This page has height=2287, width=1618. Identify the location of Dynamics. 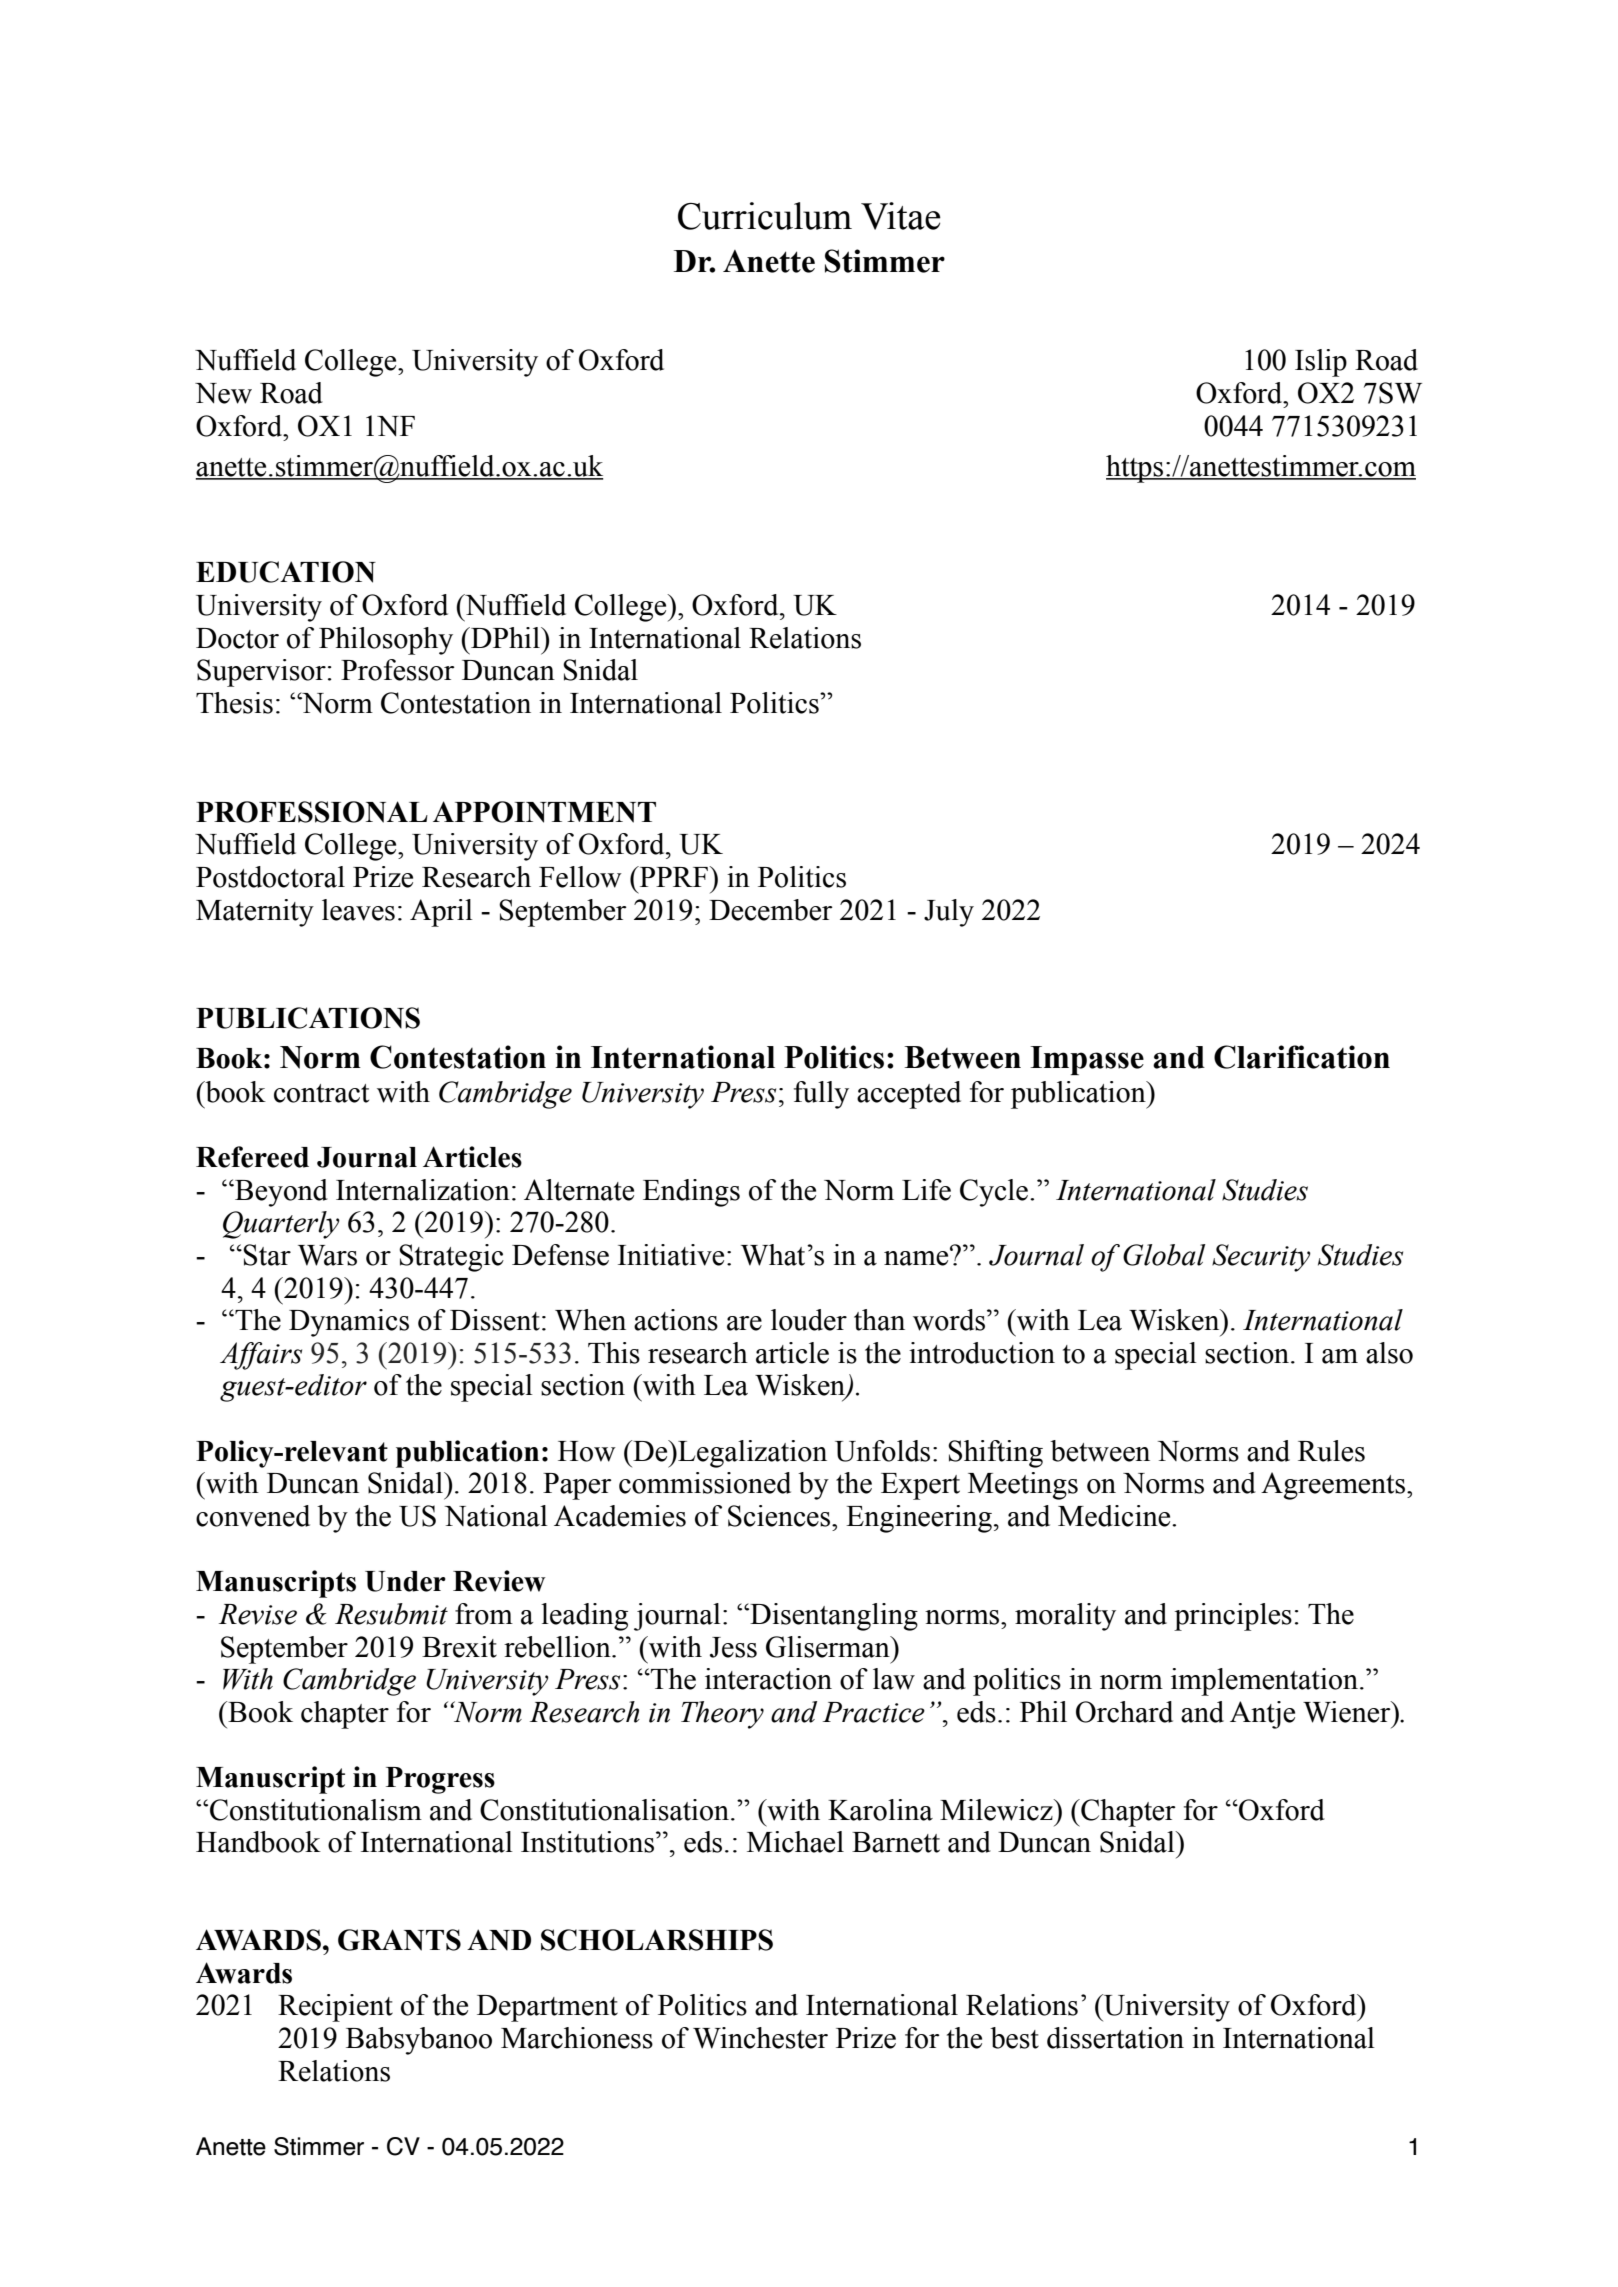
(349, 1323).
